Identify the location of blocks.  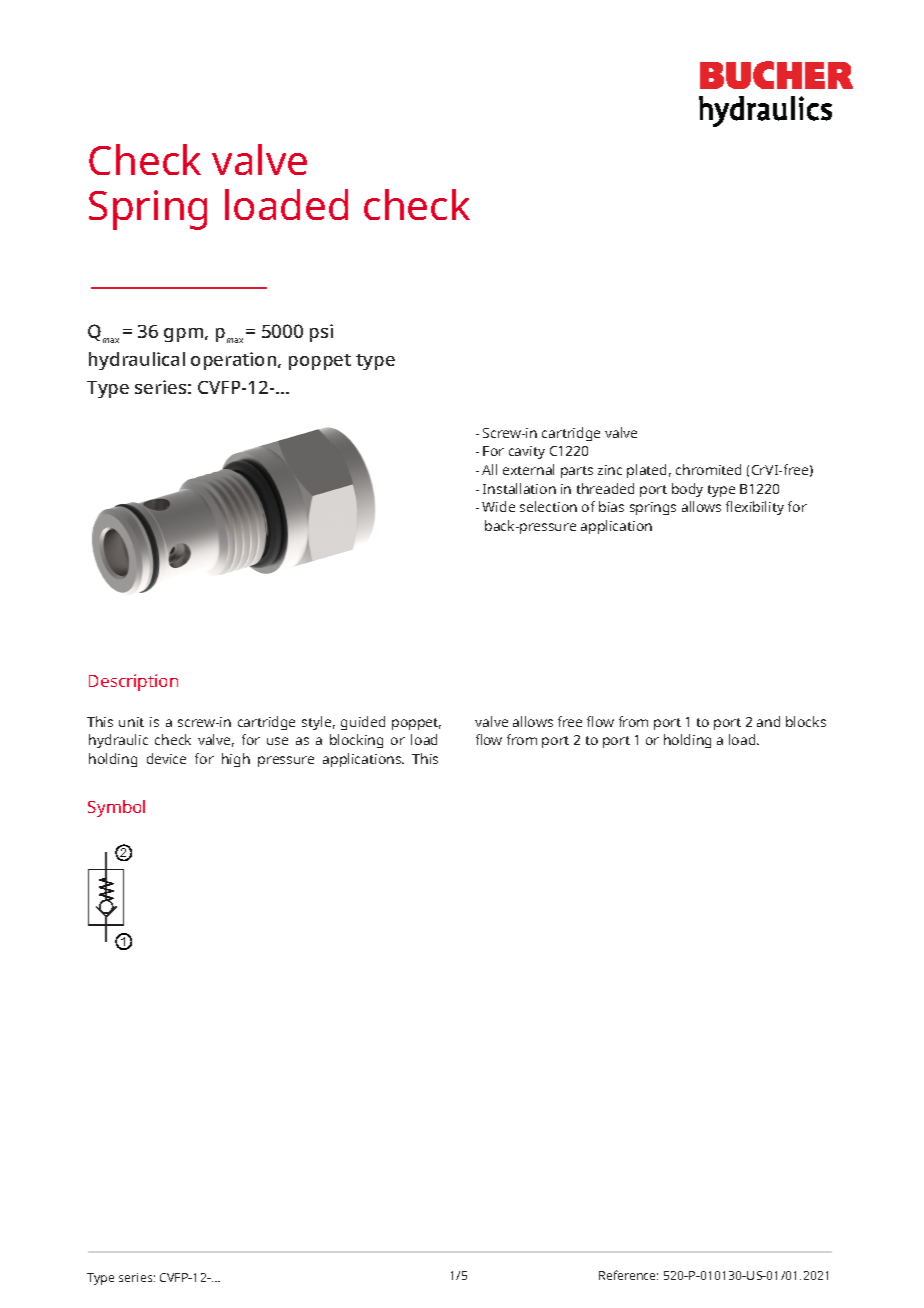
(806, 721).
